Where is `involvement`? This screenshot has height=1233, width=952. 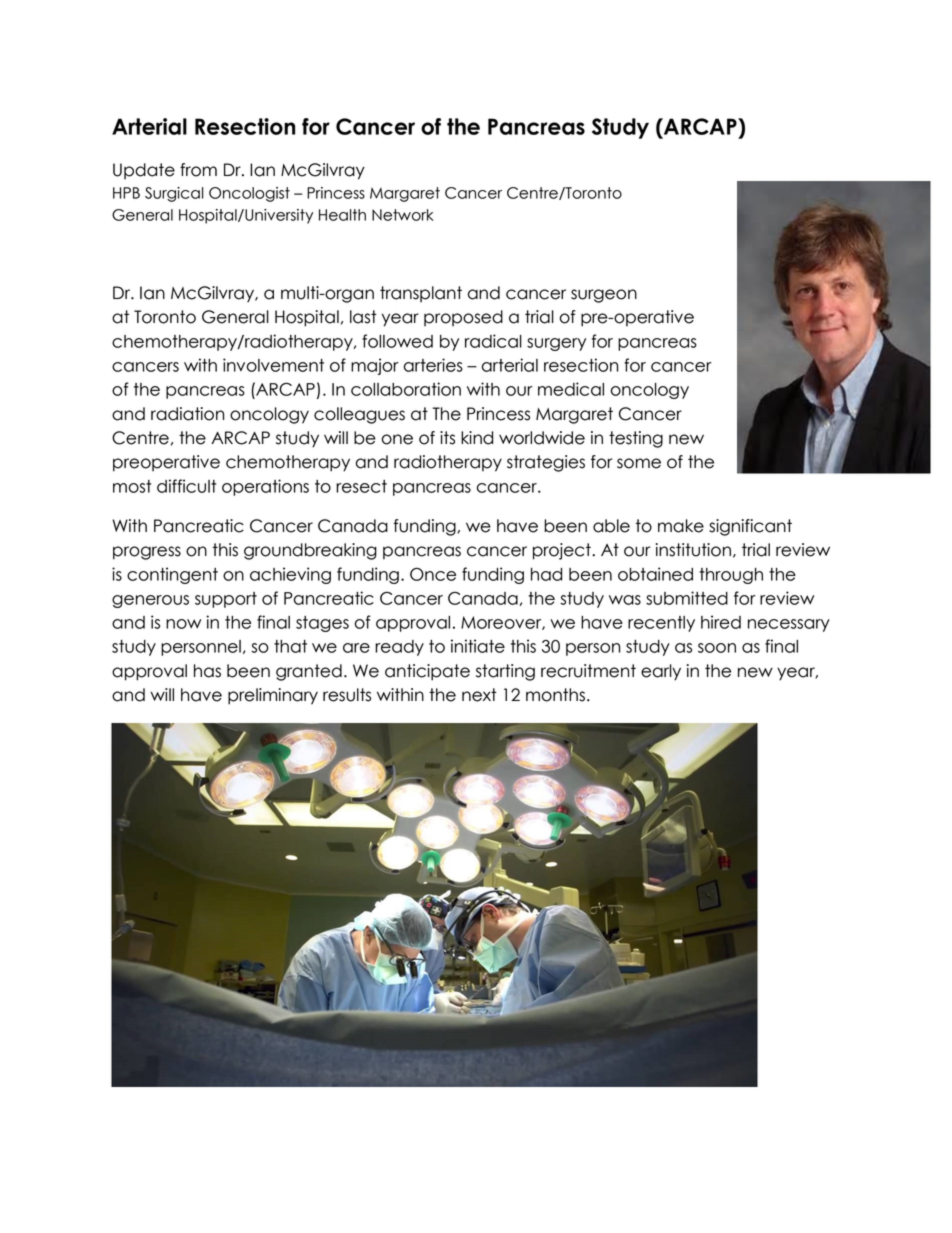 involvement is located at coordinates (273, 365).
